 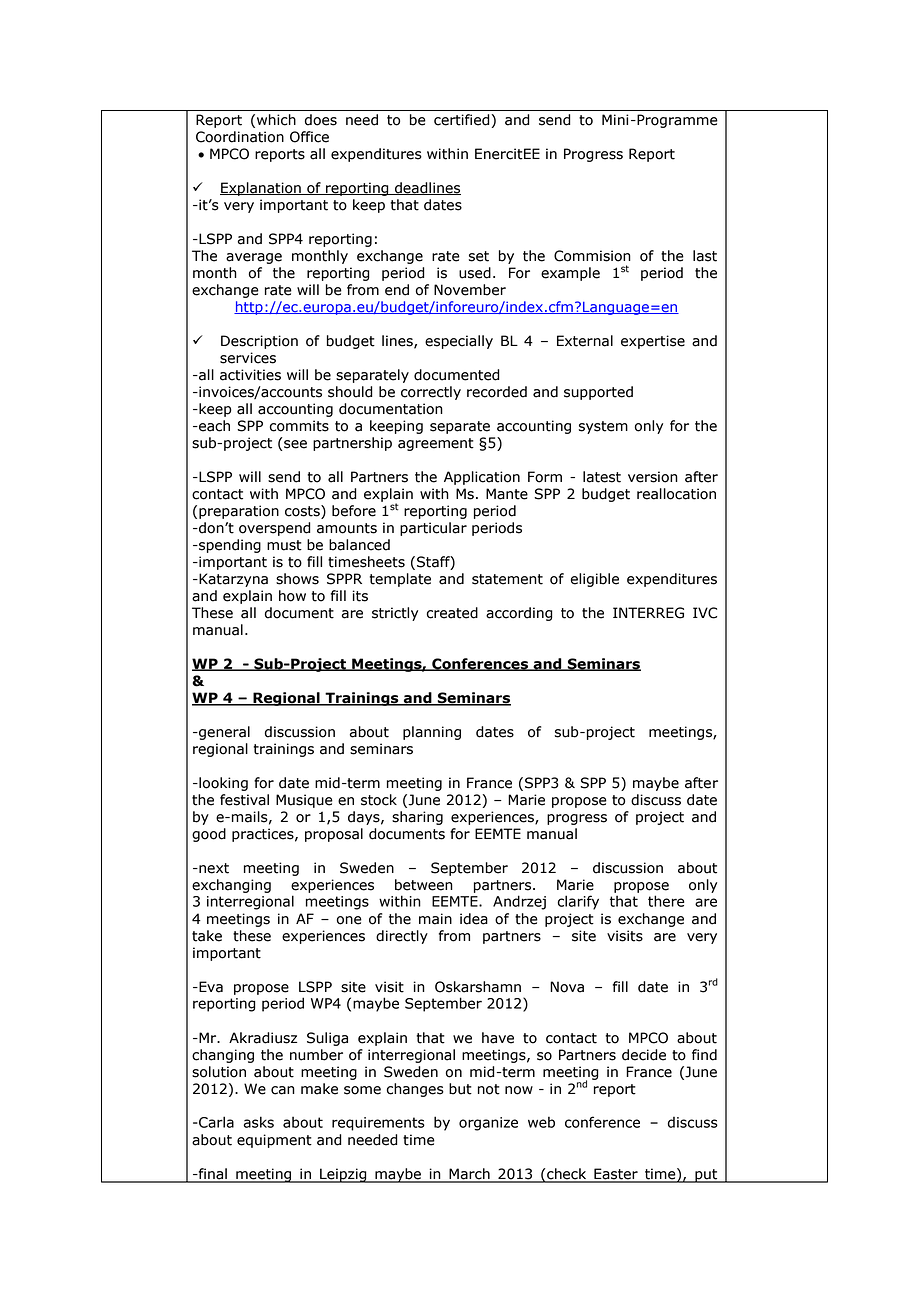 I want to click on equipment, so click(x=274, y=1141).
